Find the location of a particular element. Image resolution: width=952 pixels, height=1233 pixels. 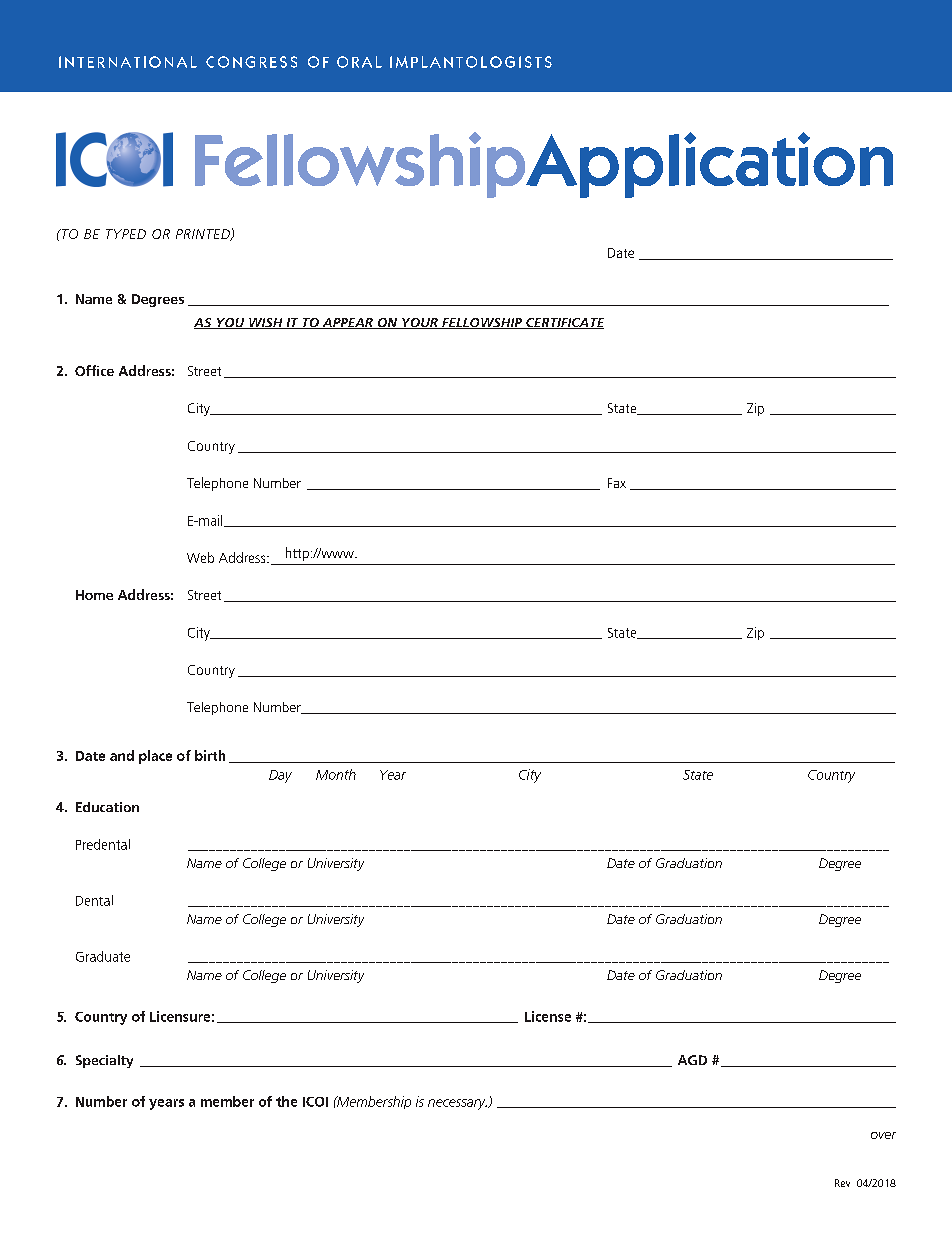

License is located at coordinates (548, 1016).
